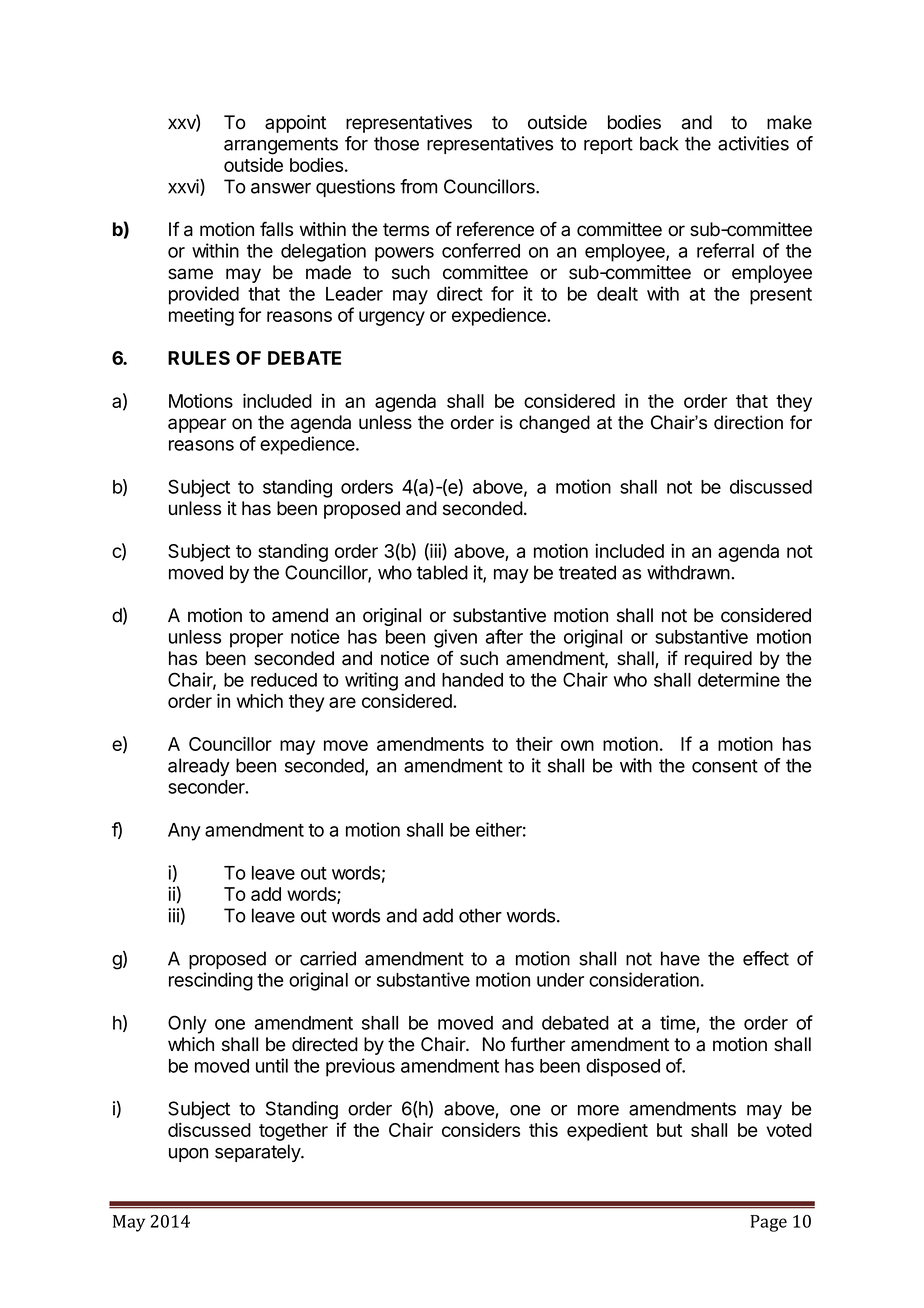  I want to click on separately, so click(258, 1153).
